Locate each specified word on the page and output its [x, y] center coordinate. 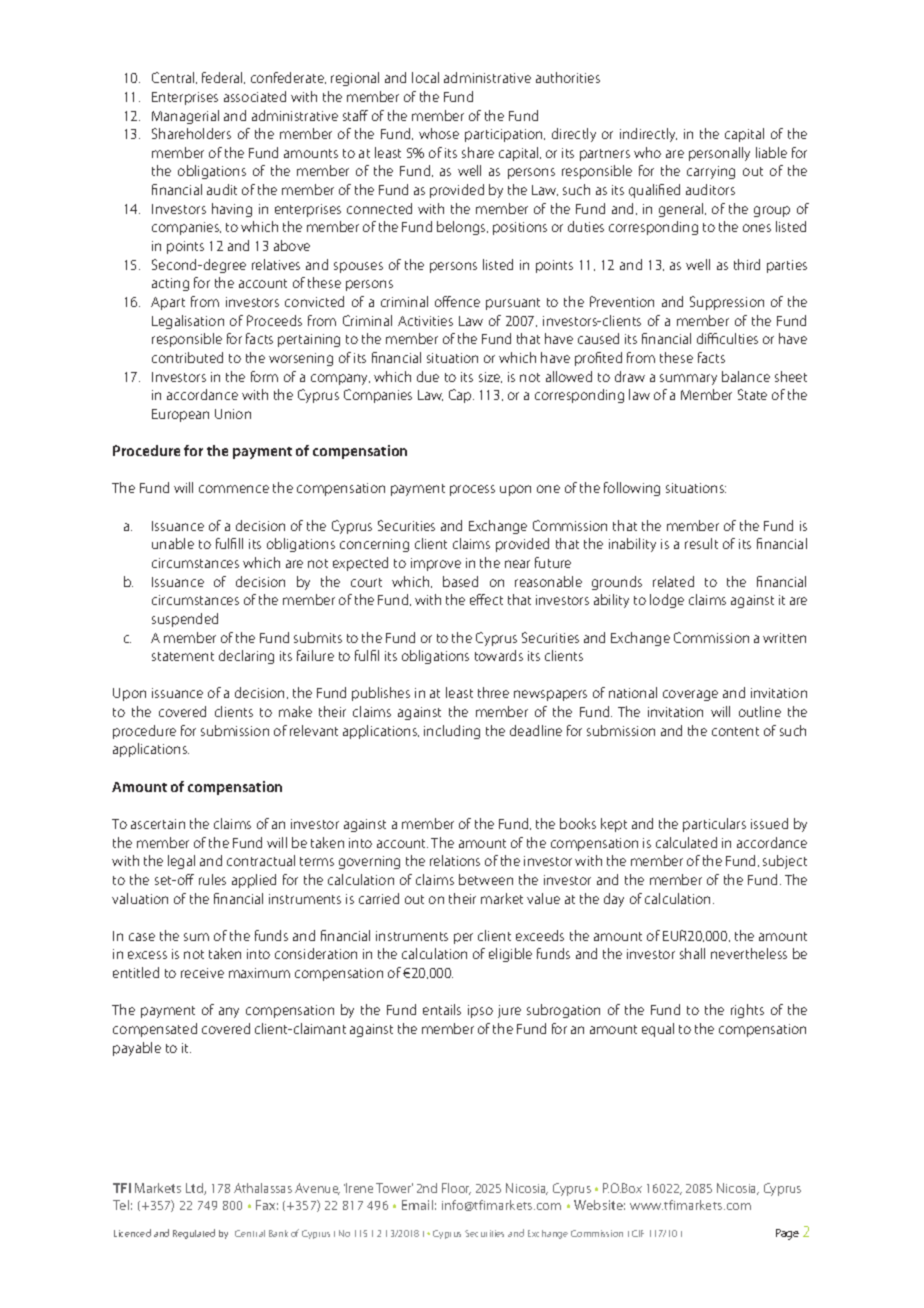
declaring [246, 657]
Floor [456, 1189]
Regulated [194, 1234]
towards [499, 655]
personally [719, 154]
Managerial [185, 117]
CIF [638, 1233]
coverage [690, 695]
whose [439, 133]
